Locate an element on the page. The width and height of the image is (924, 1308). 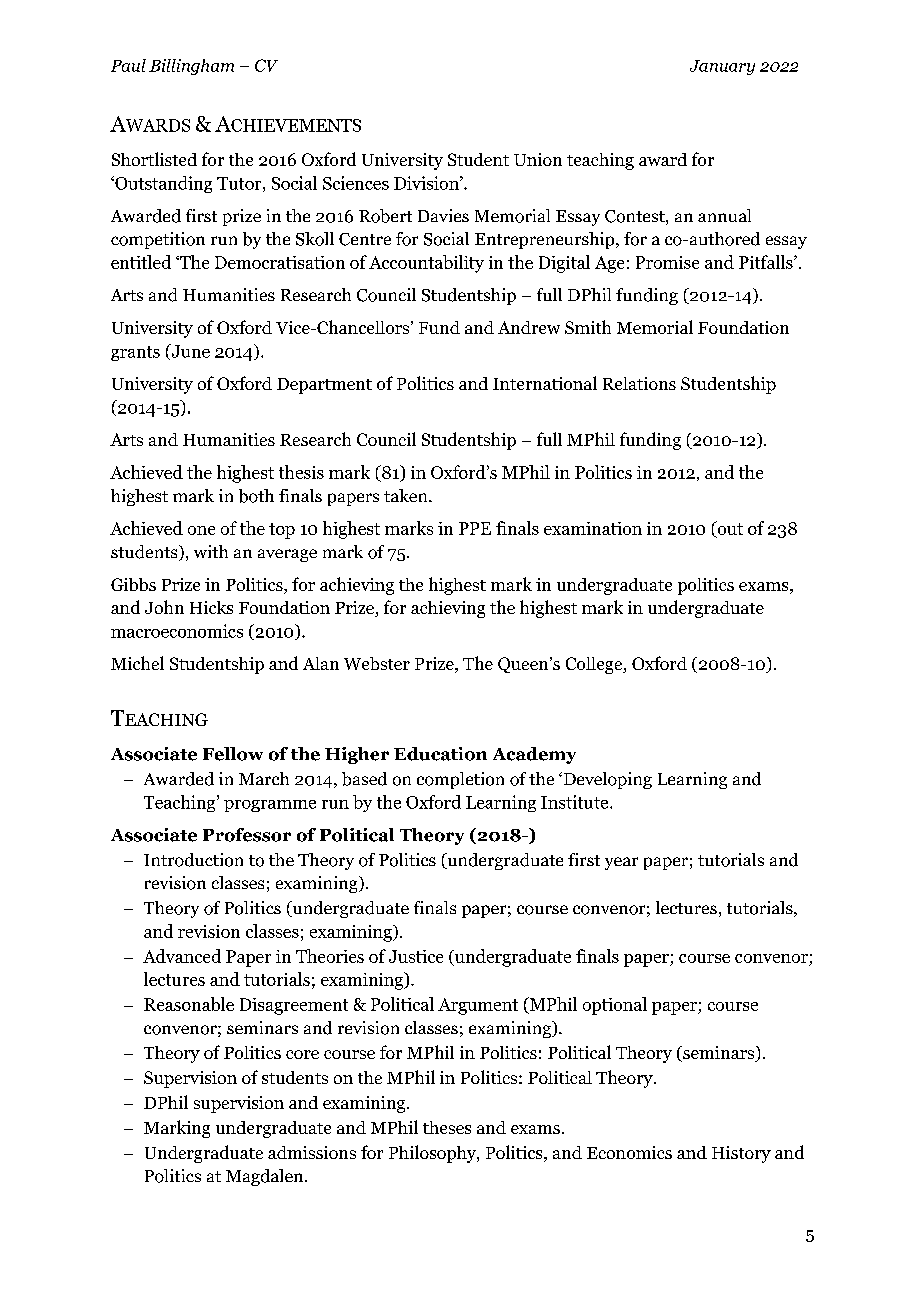
admissions is located at coordinates (312, 1152).
